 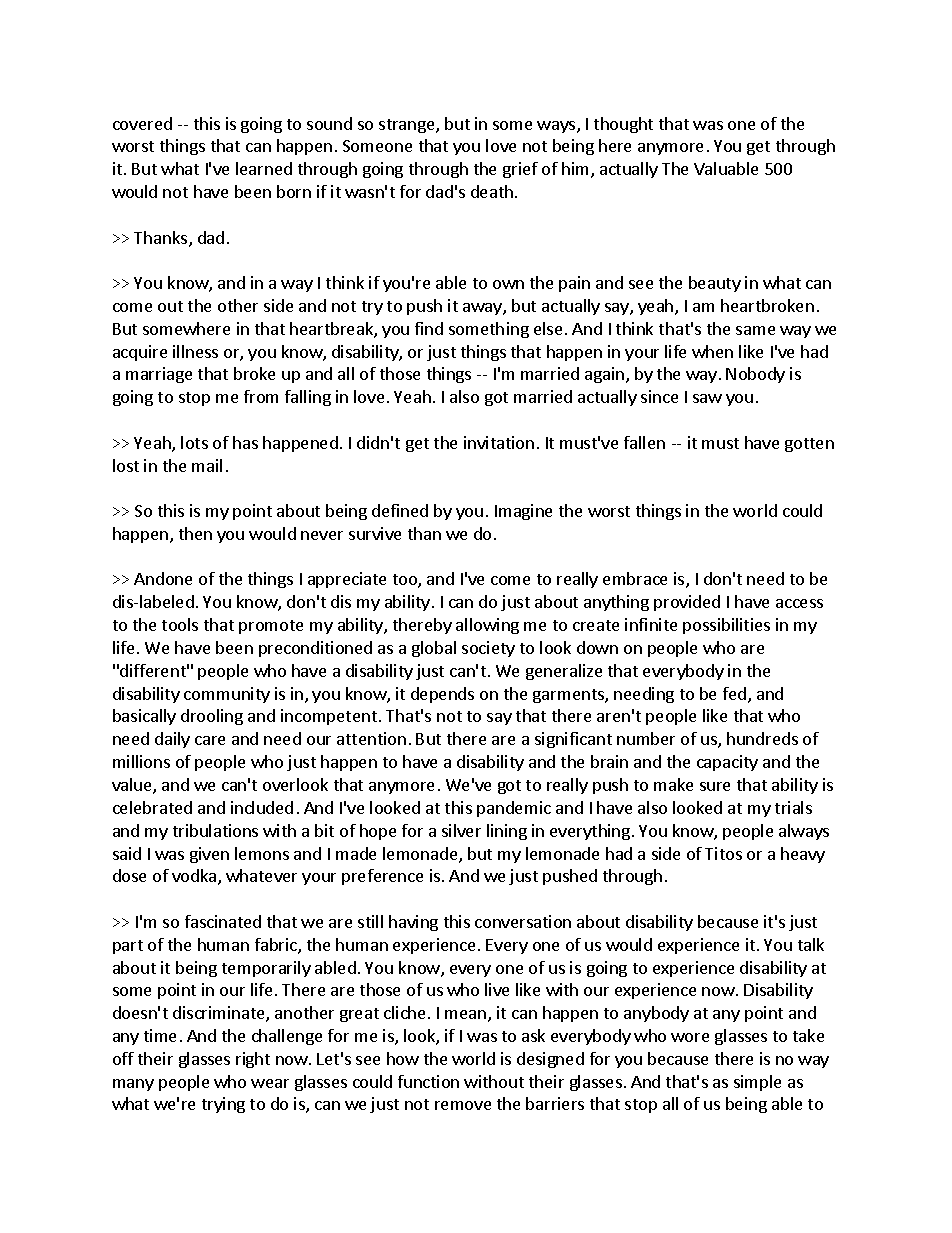 What do you see at coordinates (487, 626) in the image?
I see `allowing` at bounding box center [487, 626].
